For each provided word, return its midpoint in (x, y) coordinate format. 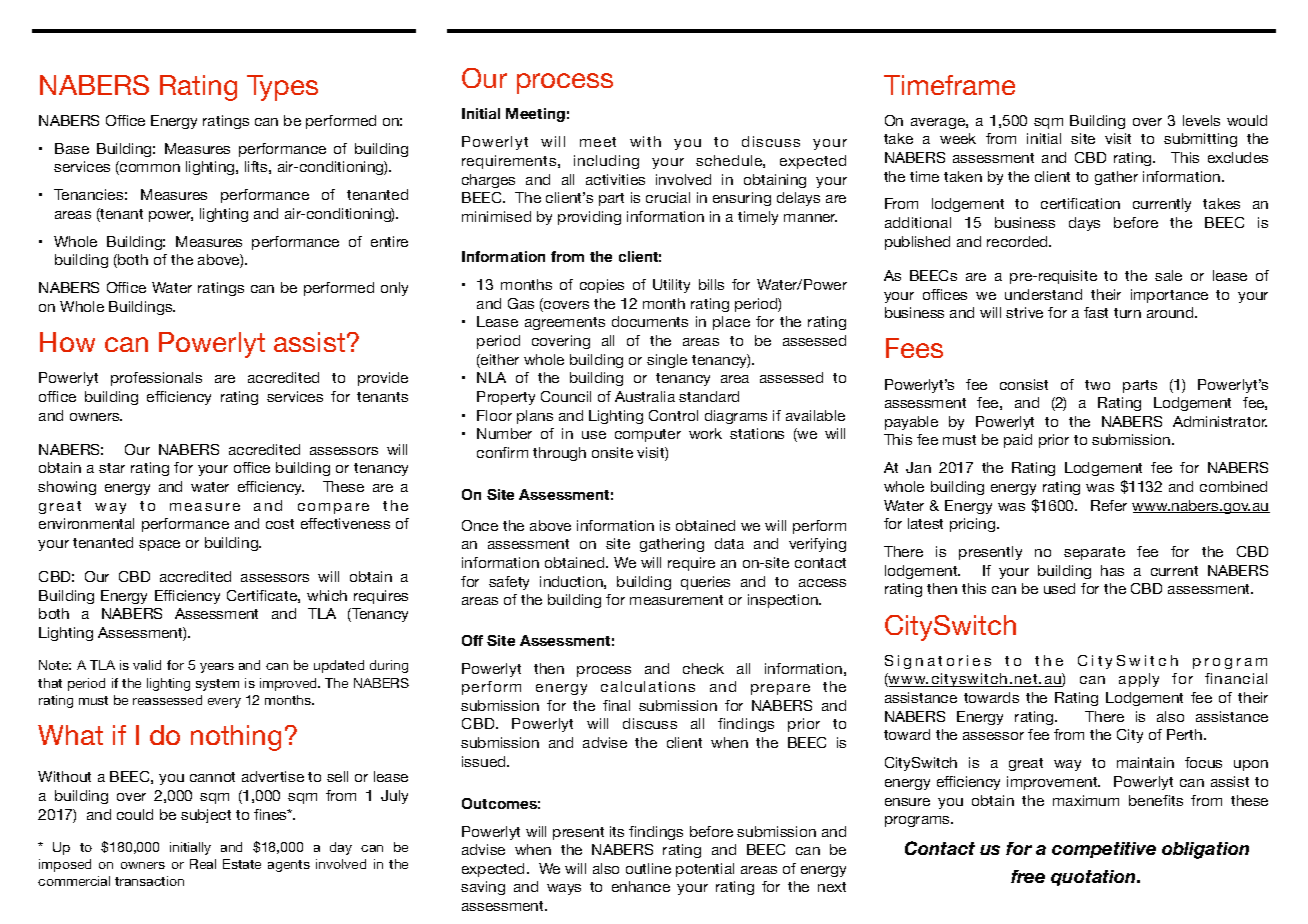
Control (673, 415)
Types (282, 88)
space (159, 545)
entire (389, 241)
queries (705, 583)
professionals (156, 379)
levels (1201, 120)
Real (203, 864)
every (224, 703)
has (1112, 570)
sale (1168, 275)
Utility (671, 286)
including (606, 162)
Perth (1186, 734)
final (616, 705)
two (1097, 385)
